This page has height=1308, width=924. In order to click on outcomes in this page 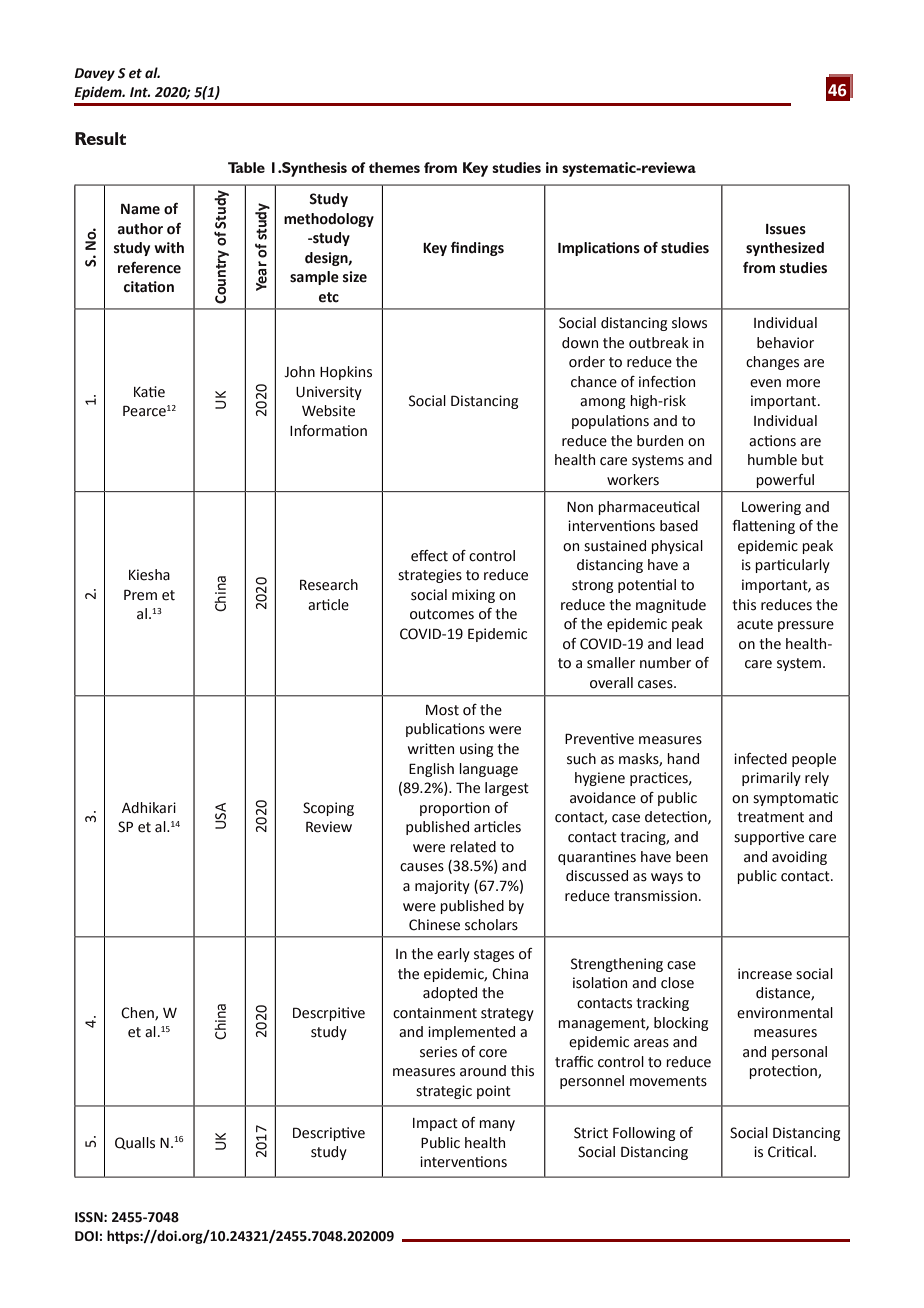, I will do `click(442, 614)`.
